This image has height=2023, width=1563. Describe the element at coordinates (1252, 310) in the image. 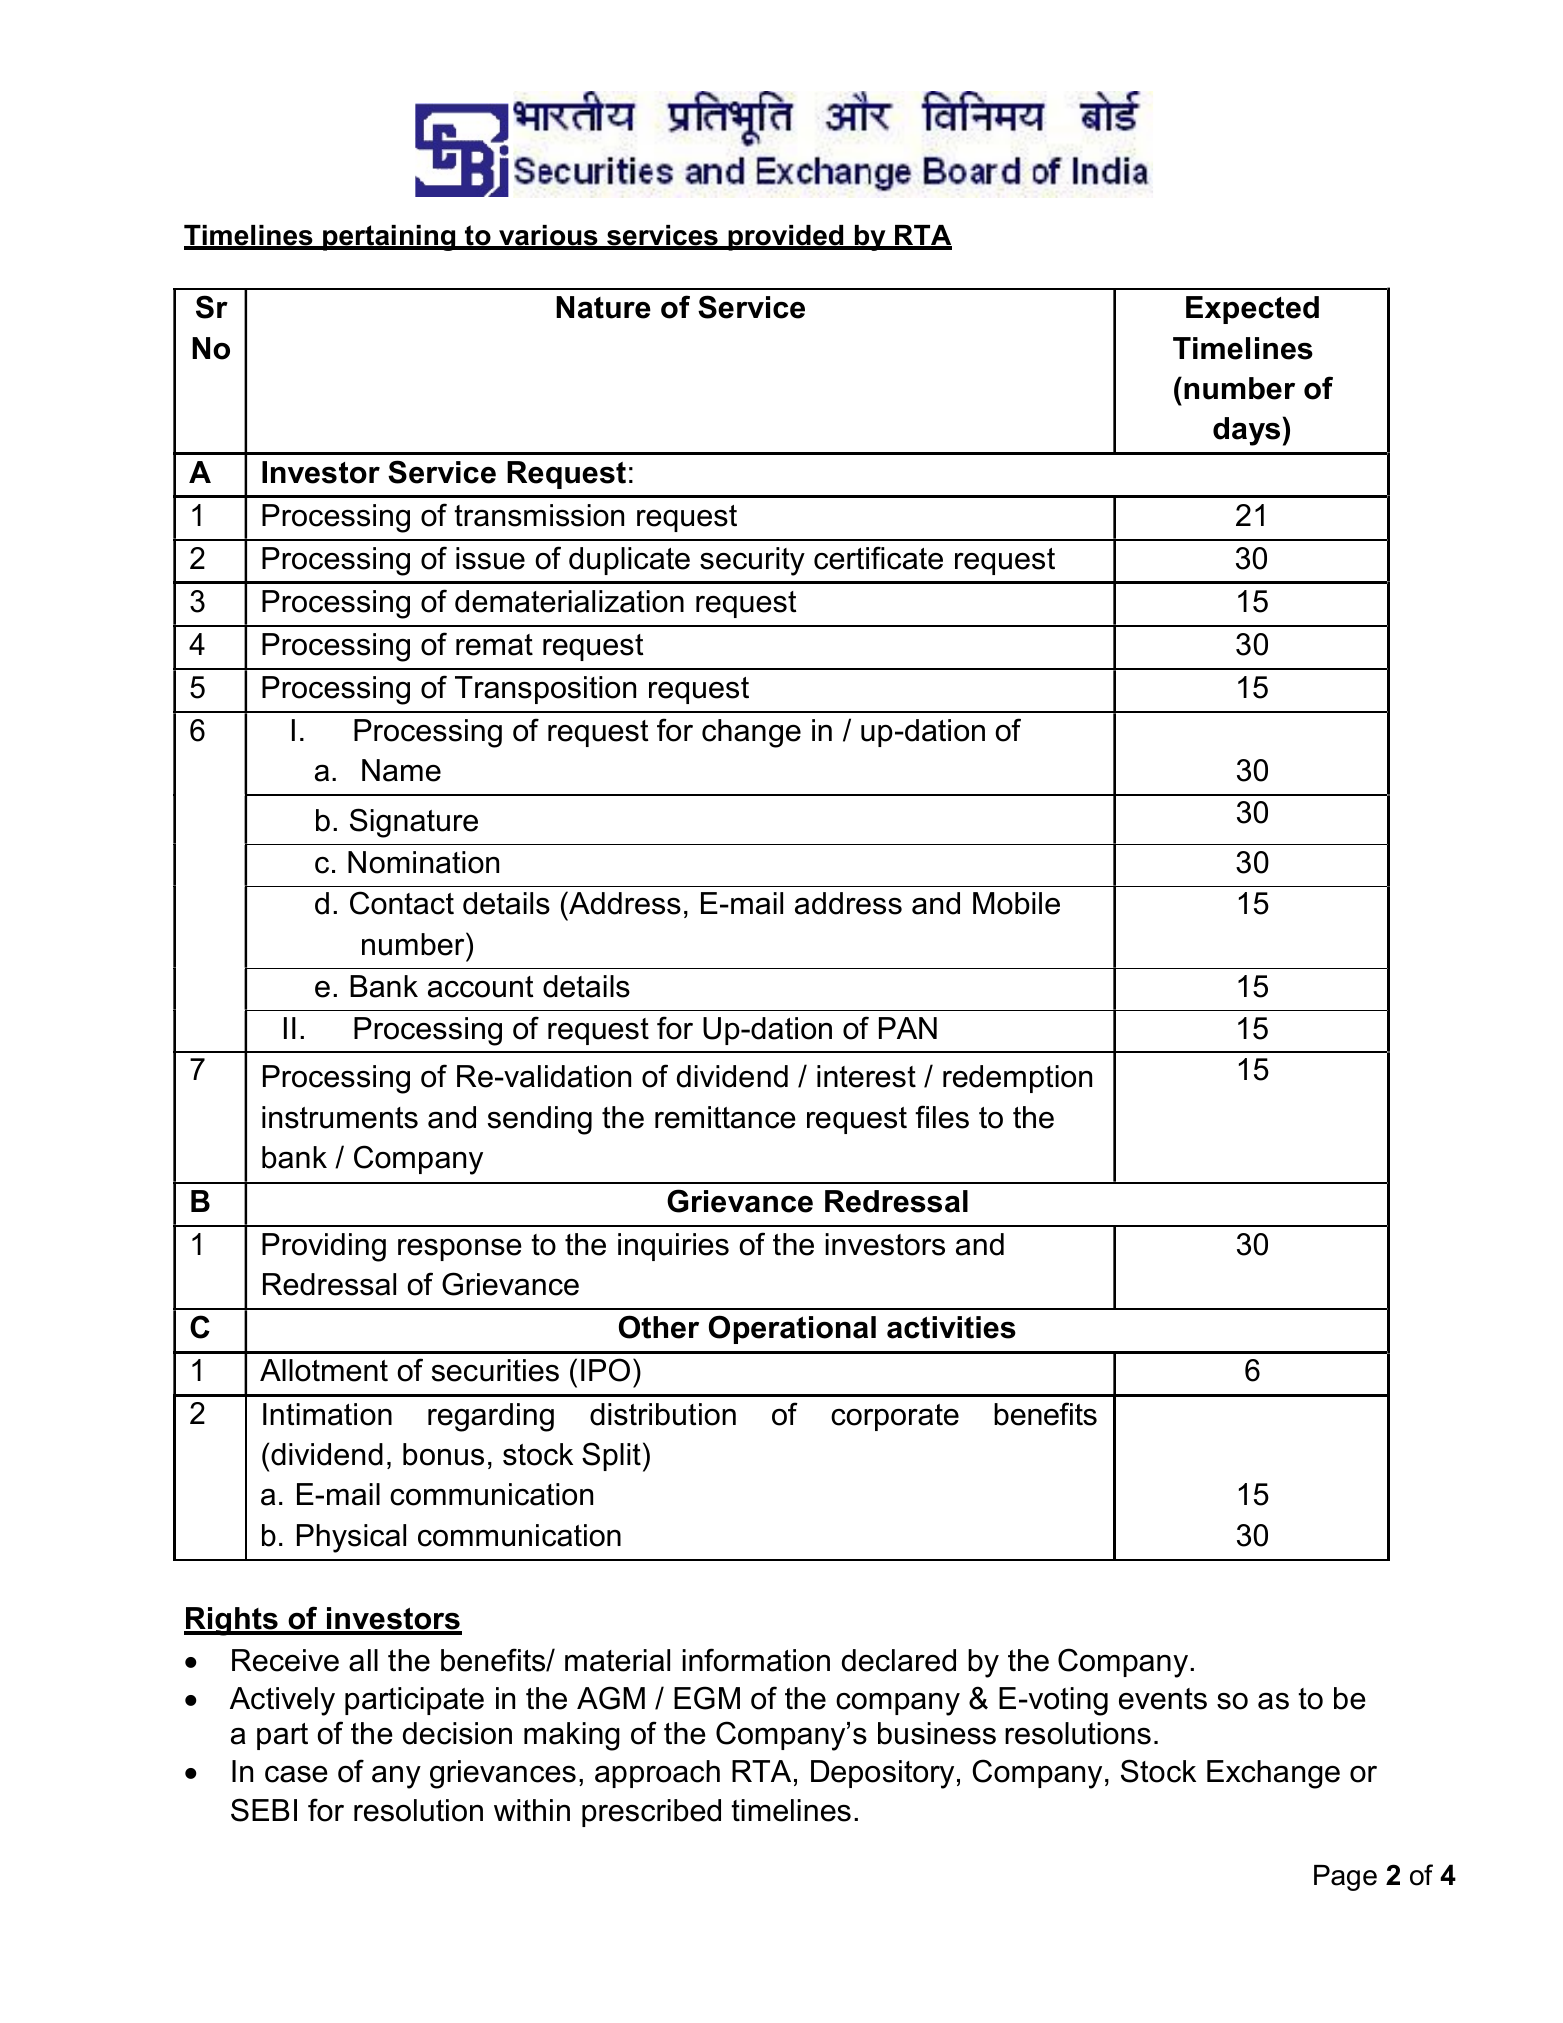

I see `Expected` at that location.
